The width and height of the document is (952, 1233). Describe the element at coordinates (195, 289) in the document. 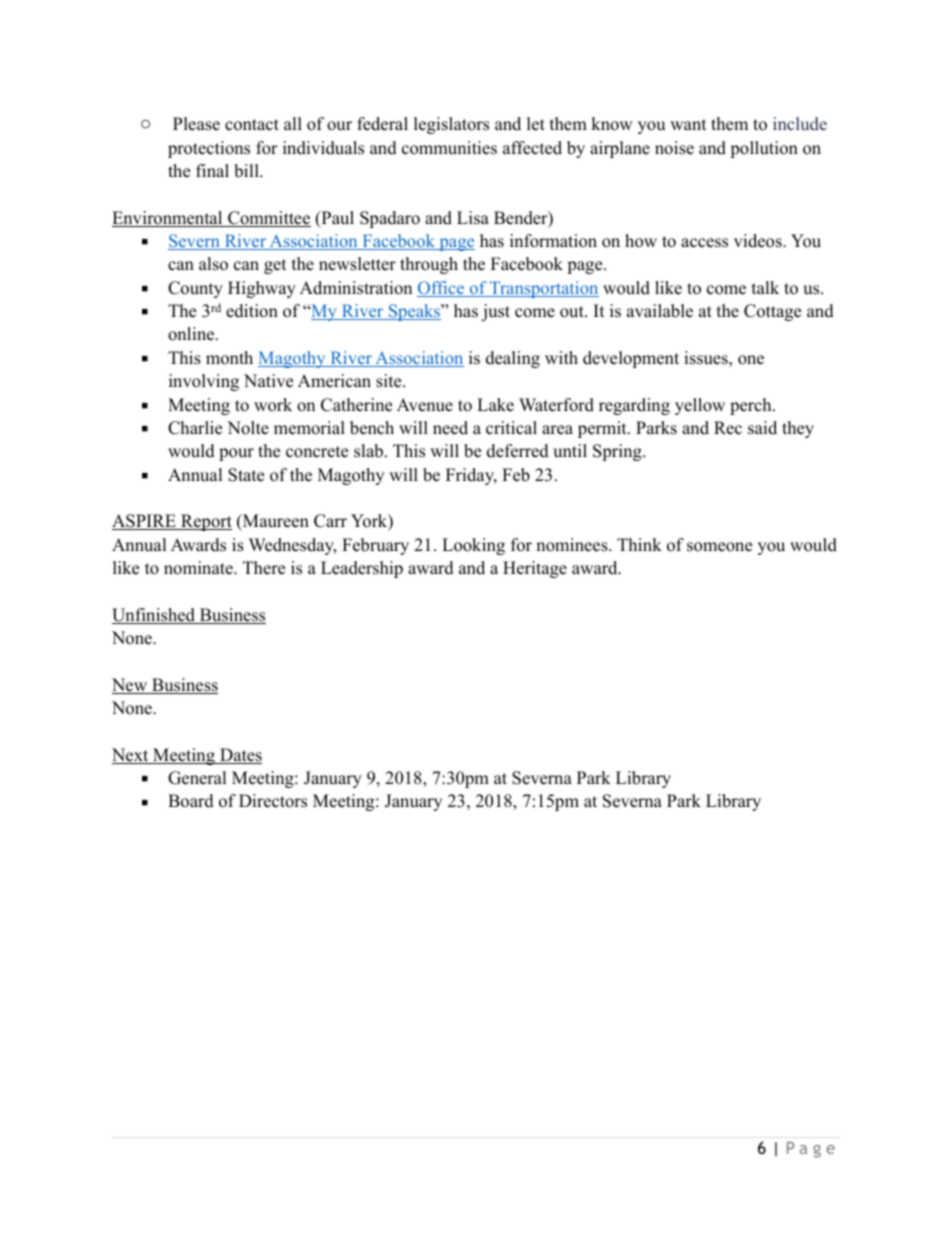

I see `County` at that location.
